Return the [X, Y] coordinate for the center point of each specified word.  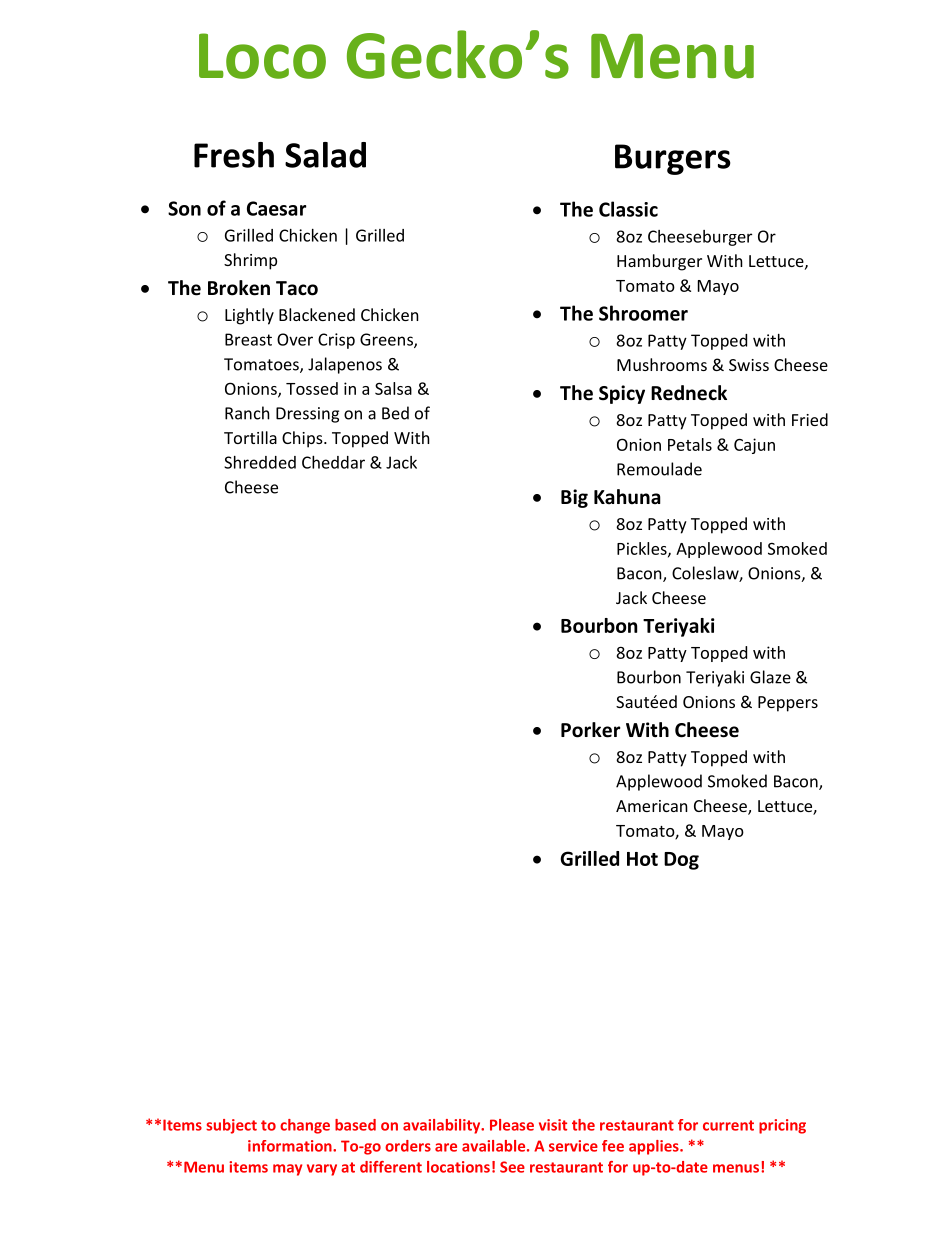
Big [574, 498]
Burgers [673, 159]
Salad [325, 155]
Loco [262, 56]
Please [512, 1125]
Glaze [770, 677]
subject [231, 1126]
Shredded [260, 462]
